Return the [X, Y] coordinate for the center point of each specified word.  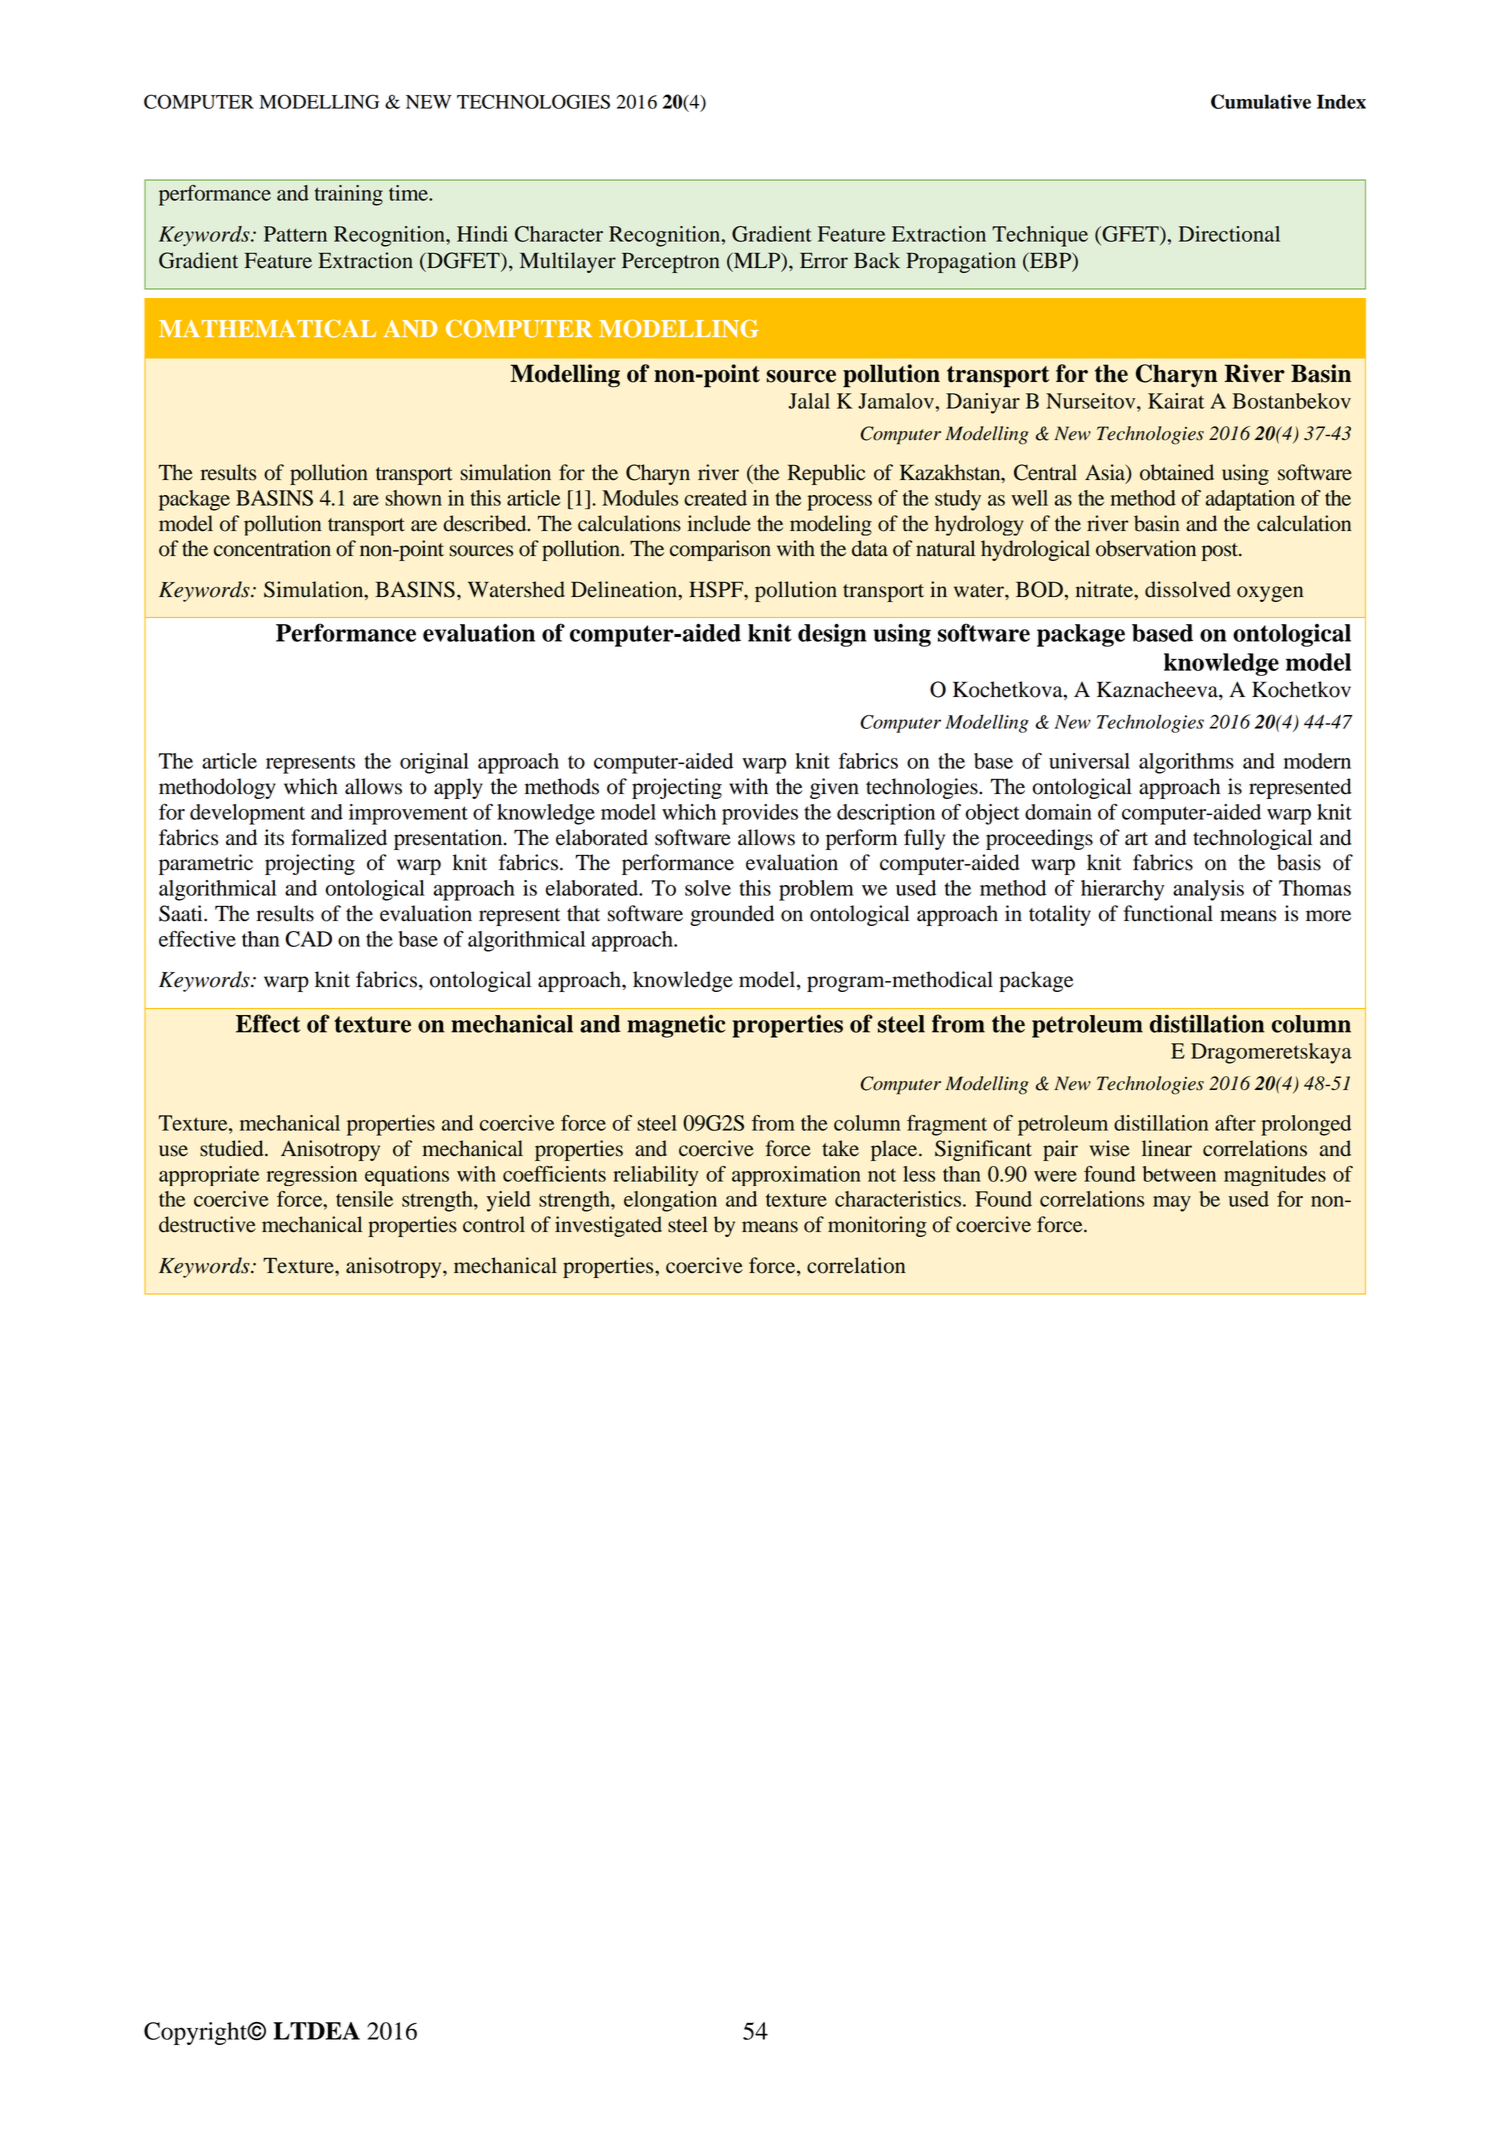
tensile [364, 1199]
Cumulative [1261, 101]
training [349, 195]
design [832, 635]
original [434, 763]
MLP [757, 261]
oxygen [1270, 594]
